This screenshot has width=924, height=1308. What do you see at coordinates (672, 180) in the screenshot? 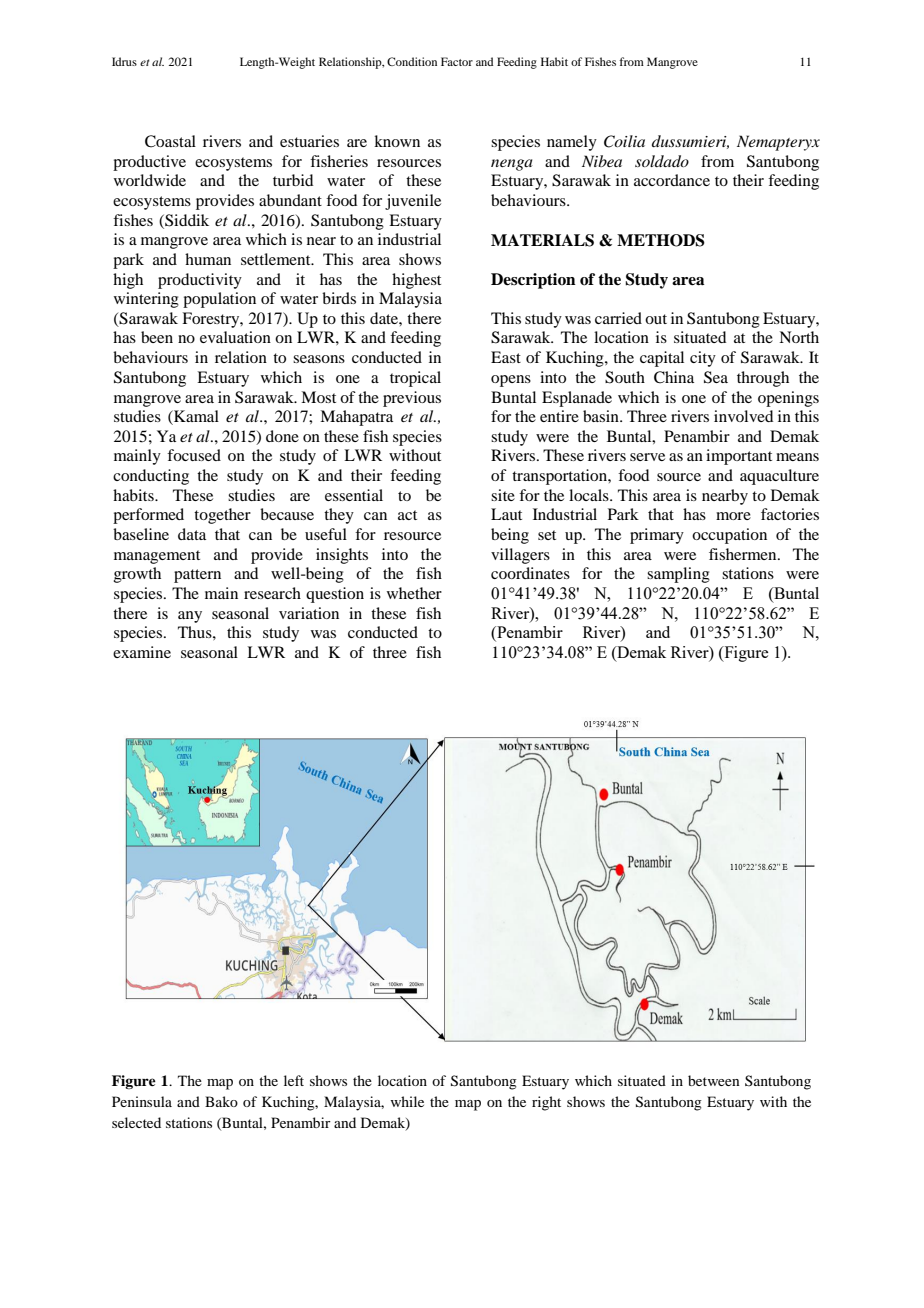
I see `accordance` at bounding box center [672, 180].
